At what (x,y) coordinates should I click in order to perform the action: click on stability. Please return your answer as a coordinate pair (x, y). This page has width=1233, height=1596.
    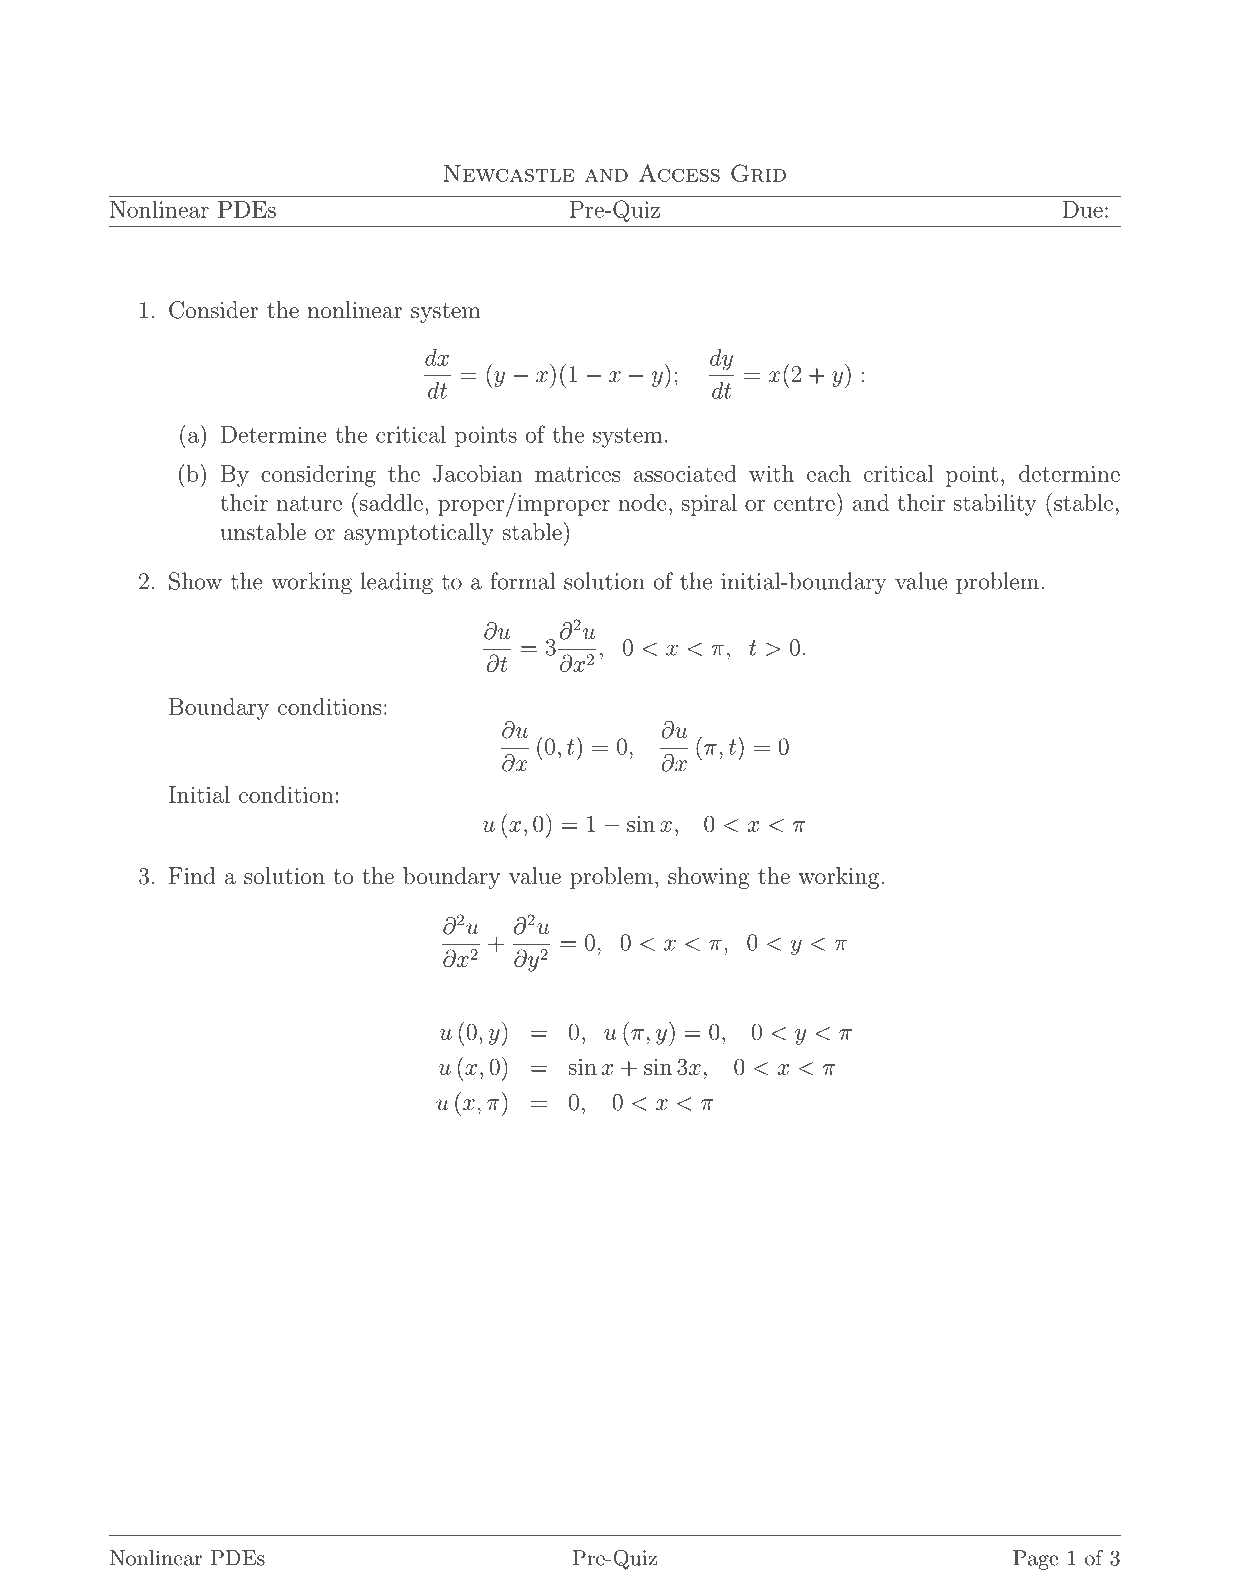
    Looking at the image, I should click on (995, 505).
